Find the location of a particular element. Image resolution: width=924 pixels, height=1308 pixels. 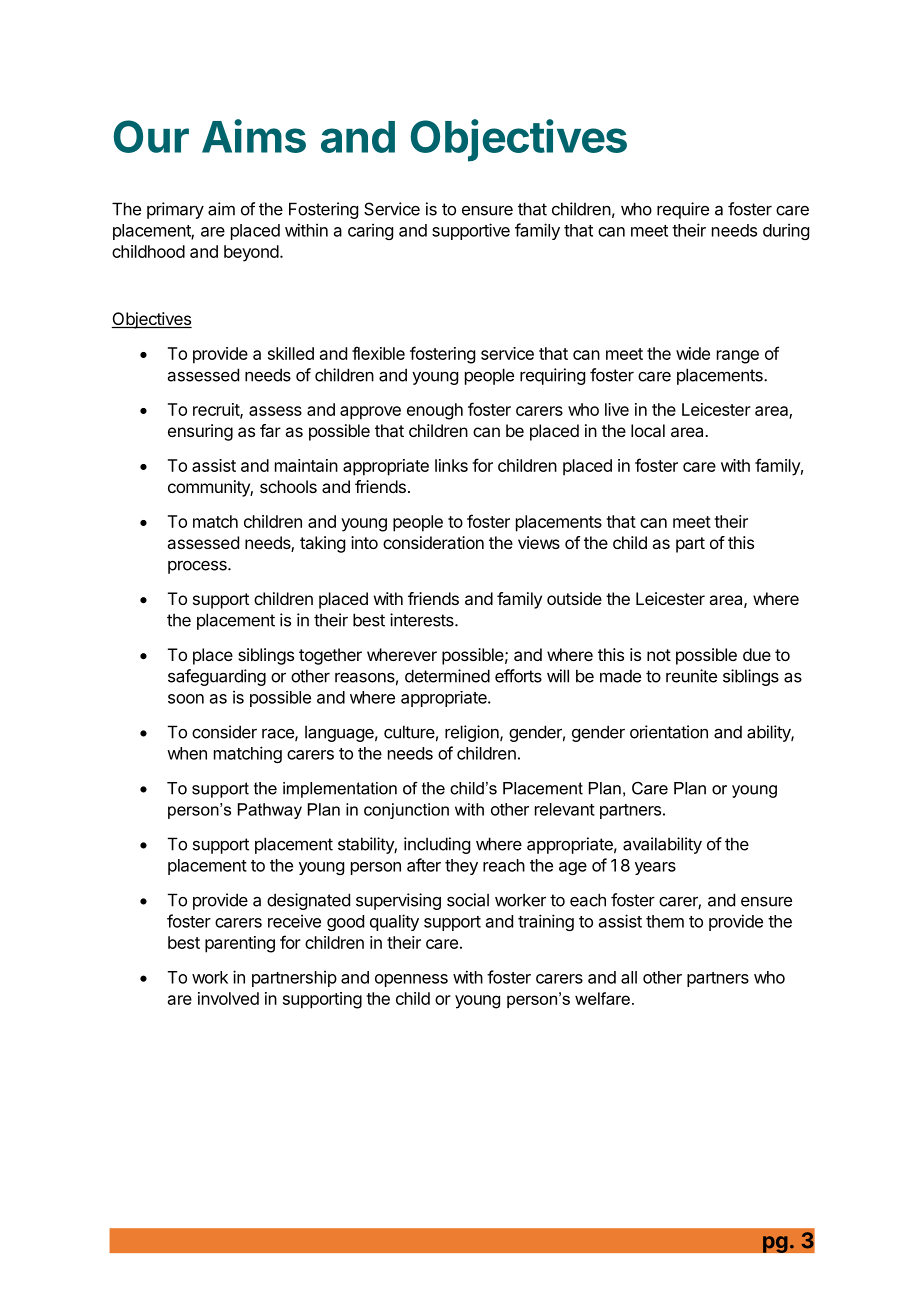

Aims is located at coordinates (254, 136).
